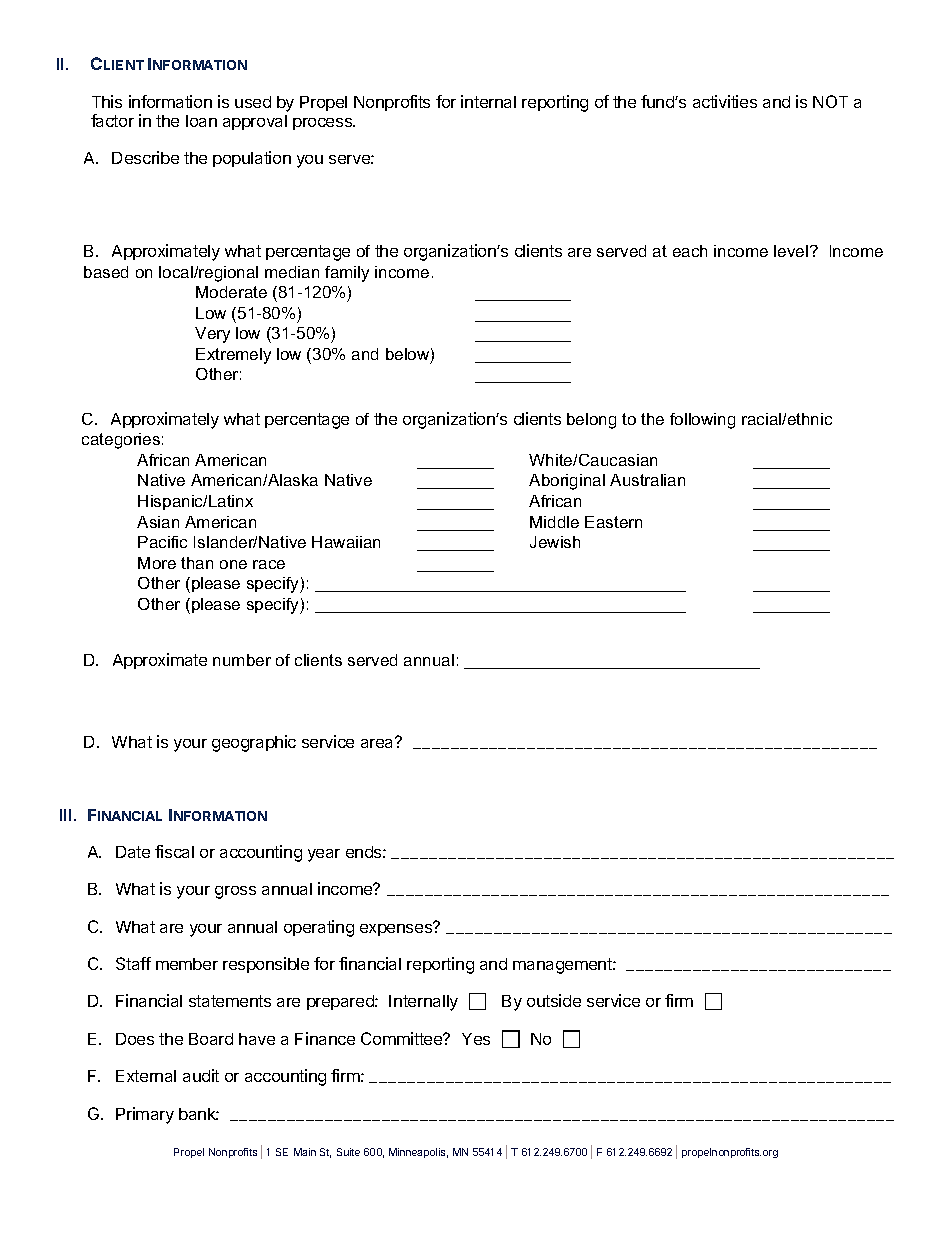 This screenshot has width=952, height=1233. I want to click on activities, so click(725, 101).
